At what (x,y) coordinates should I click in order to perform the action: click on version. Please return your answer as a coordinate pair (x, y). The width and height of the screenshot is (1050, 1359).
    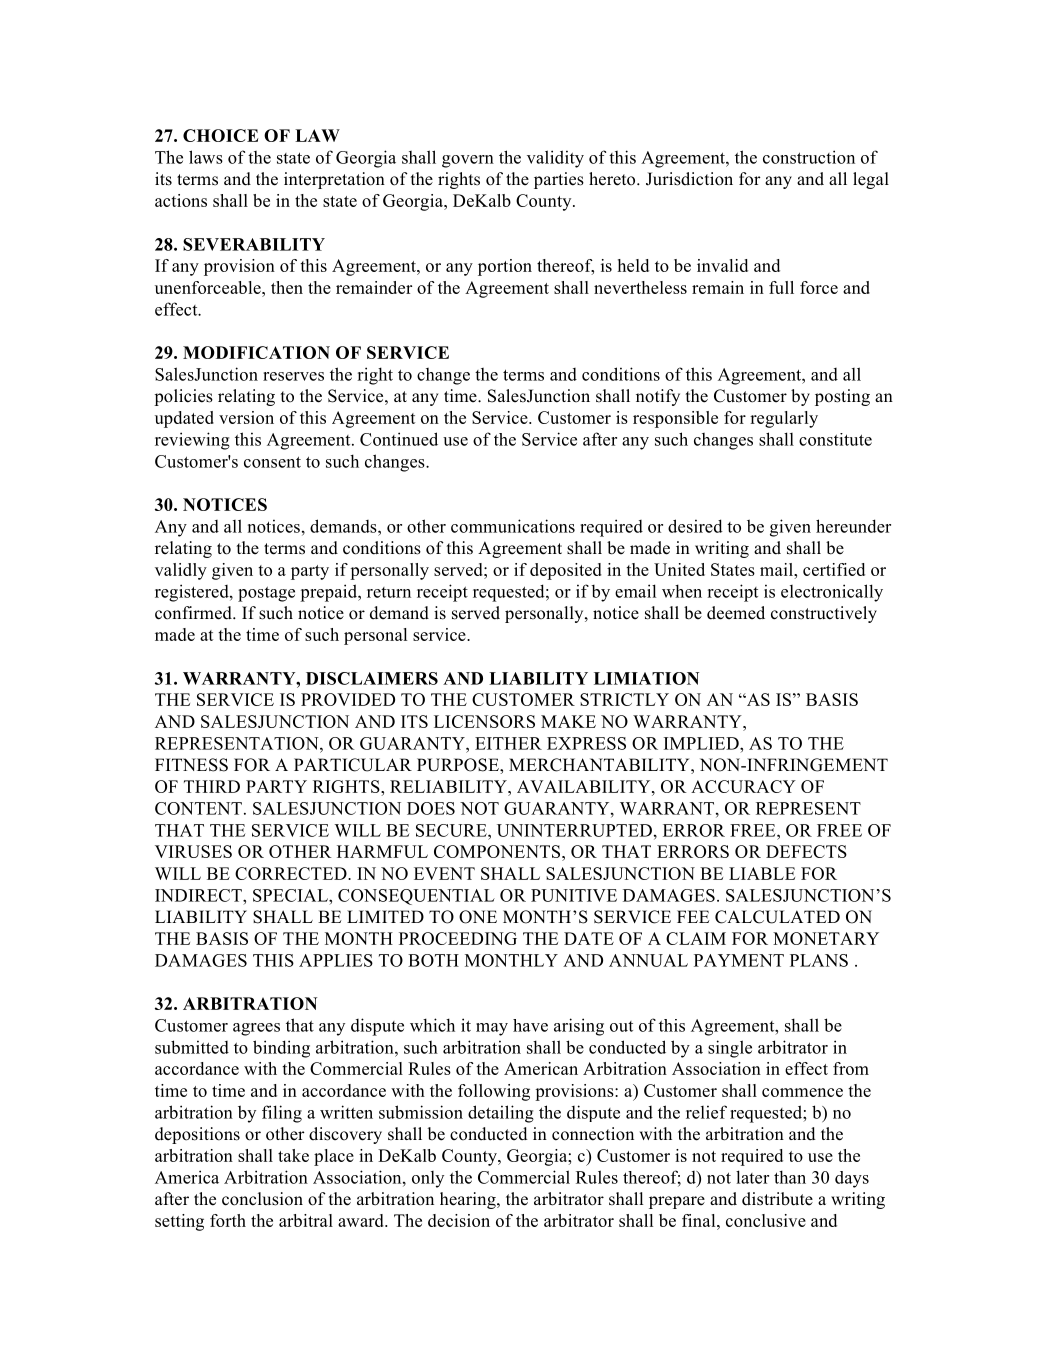
    Looking at the image, I should click on (246, 417).
